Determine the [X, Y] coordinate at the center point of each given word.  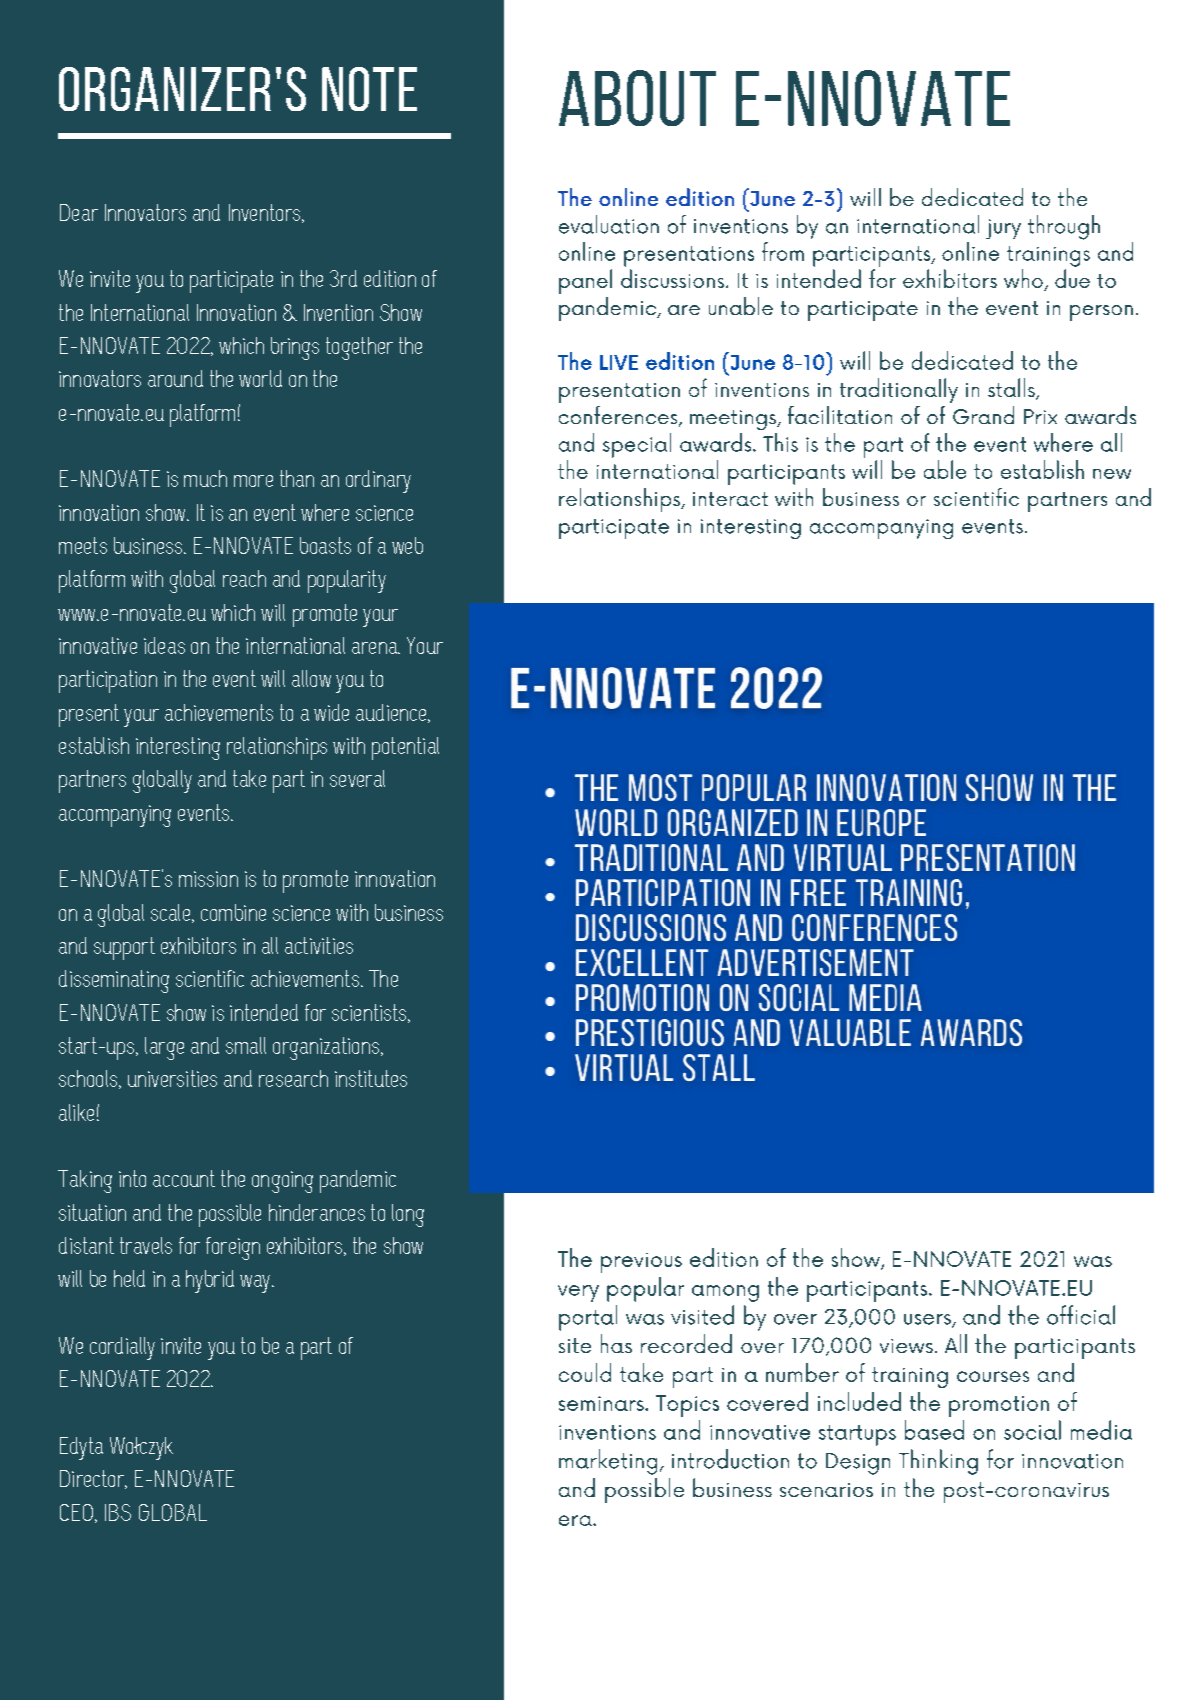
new [1112, 474]
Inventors [264, 212]
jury [1003, 229]
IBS [118, 1512]
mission [208, 879]
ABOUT [637, 98]
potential [405, 748]
